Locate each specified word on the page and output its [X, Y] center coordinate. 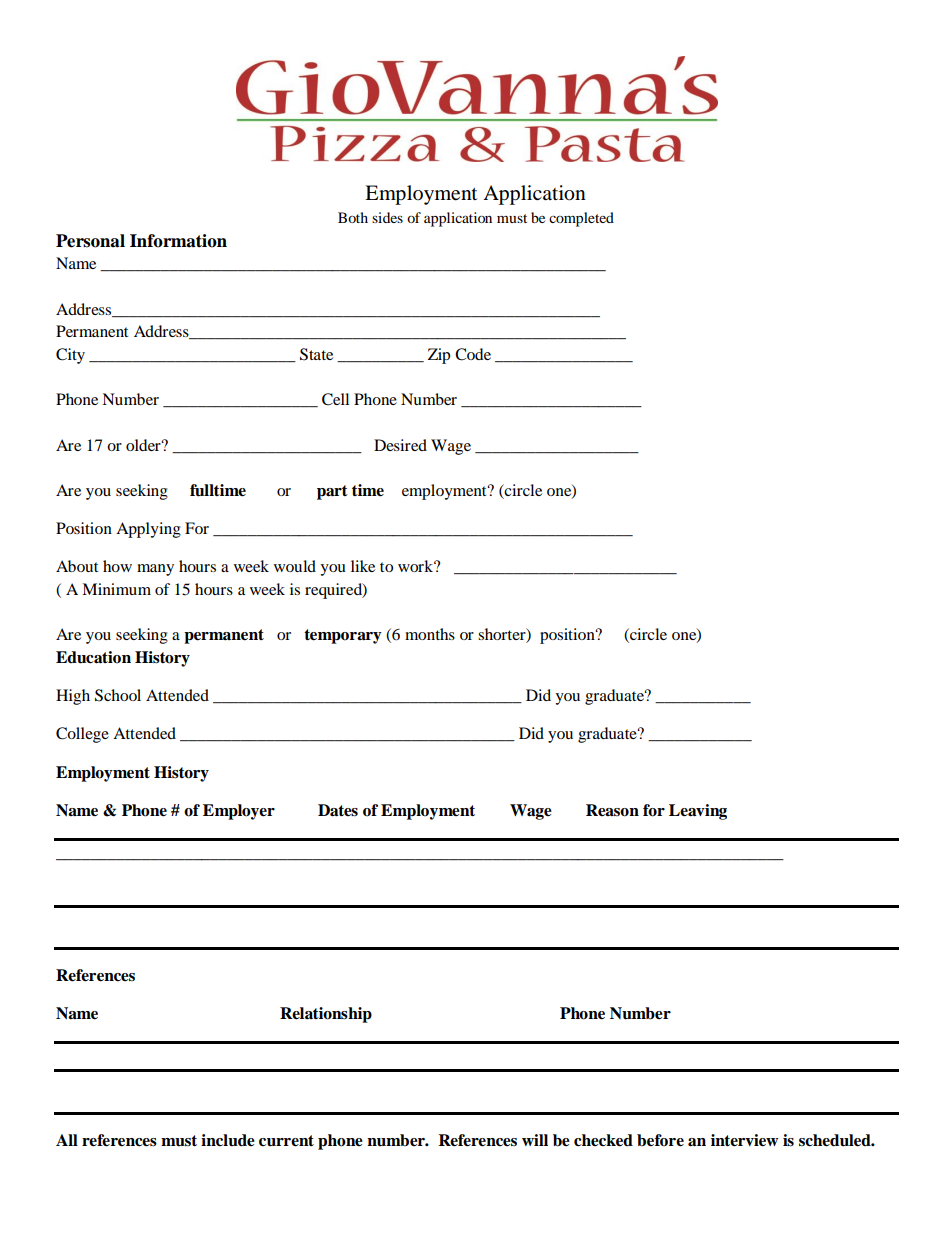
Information [178, 241]
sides [387, 217]
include [228, 1140]
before [660, 1140]
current [286, 1141]
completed [581, 219]
